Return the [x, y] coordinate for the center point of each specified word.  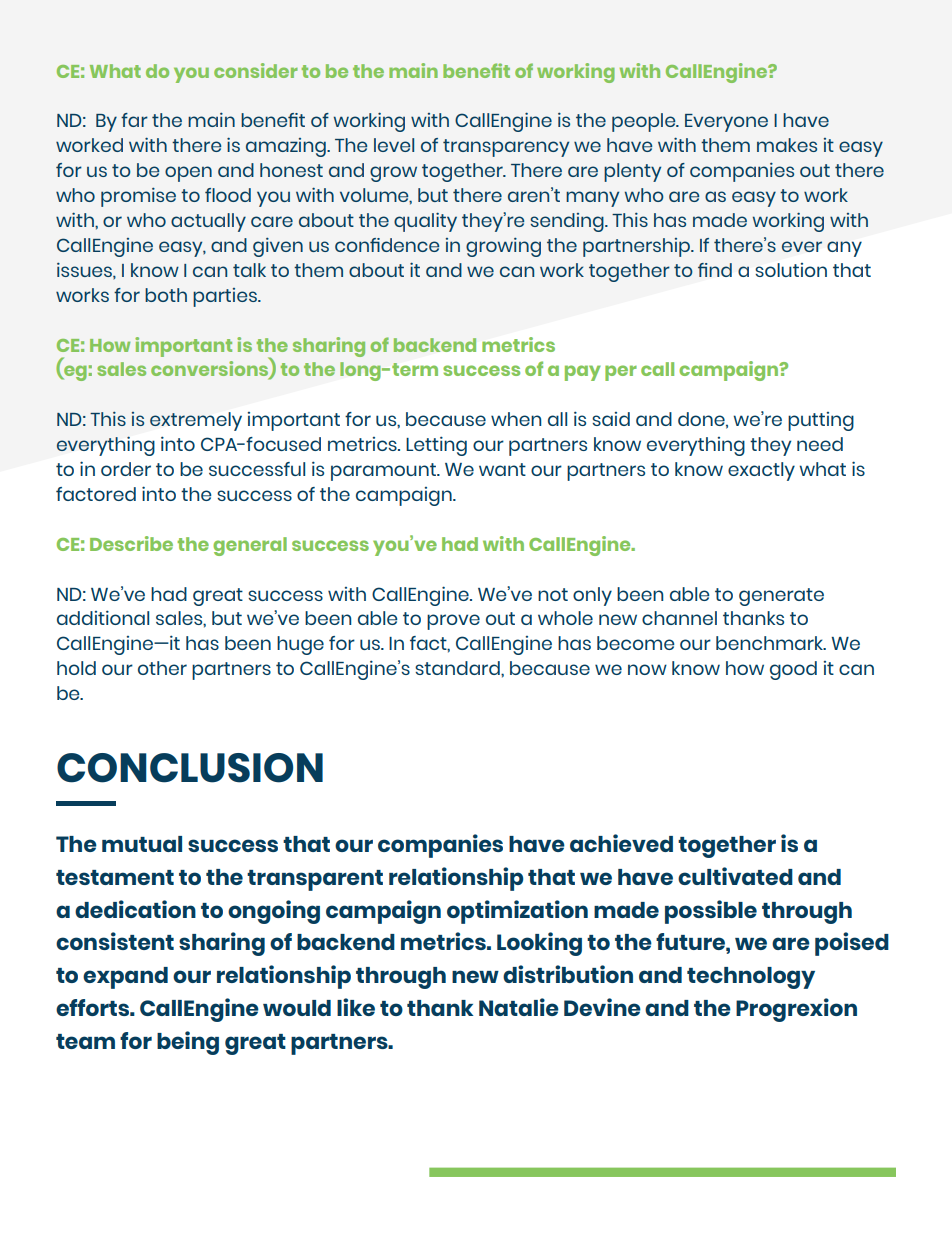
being [188, 1043]
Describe [131, 543]
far [134, 120]
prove [453, 622]
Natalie [519, 1007]
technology [751, 978]
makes [787, 145]
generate [781, 597]
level [394, 145]
